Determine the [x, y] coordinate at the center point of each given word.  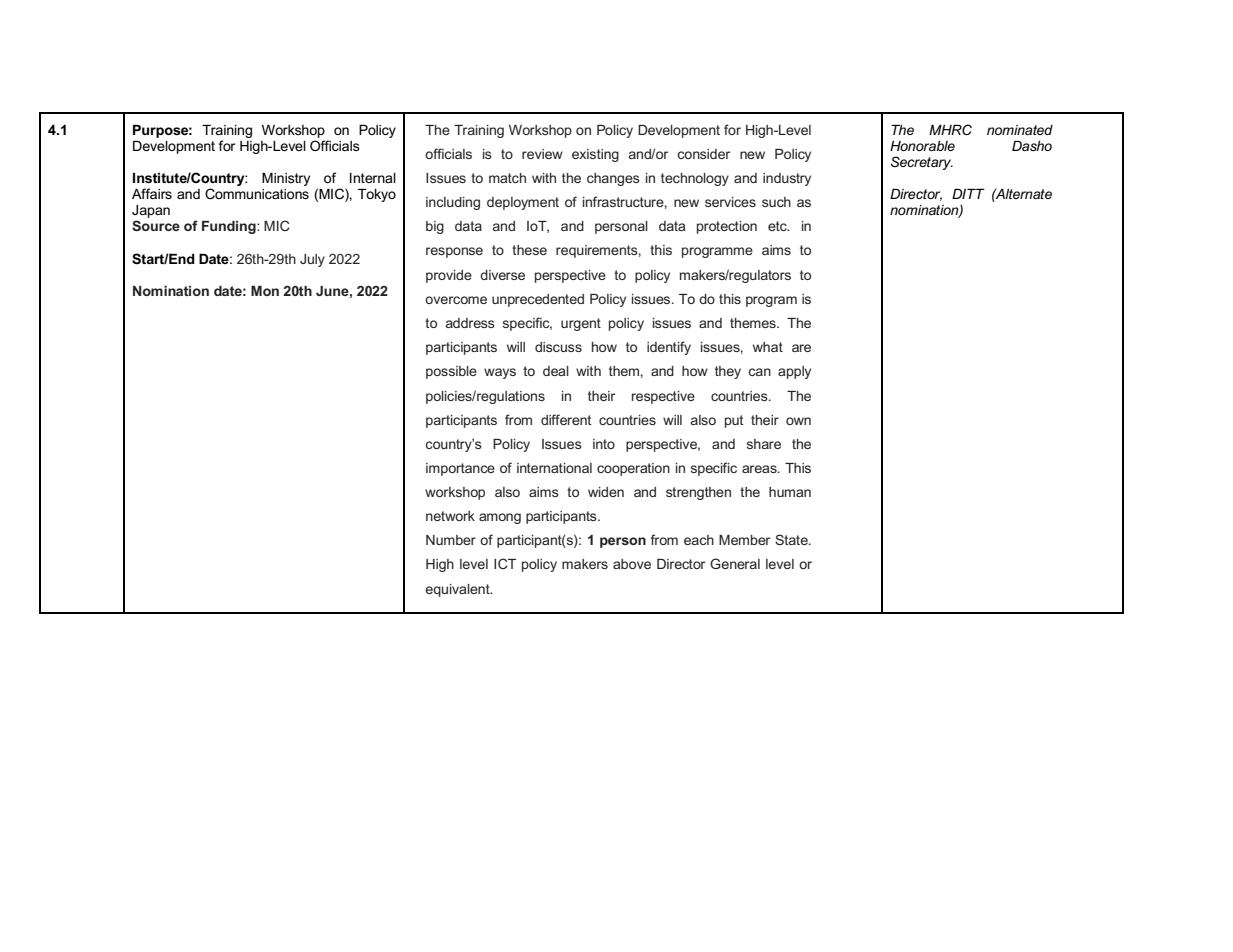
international [554, 468]
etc [778, 226]
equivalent [458, 590]
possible [451, 372]
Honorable [922, 146]
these [529, 250]
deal [556, 371]
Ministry [286, 179]
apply [794, 372]
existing [595, 155]
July [312, 260]
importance [460, 469]
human [790, 492]
